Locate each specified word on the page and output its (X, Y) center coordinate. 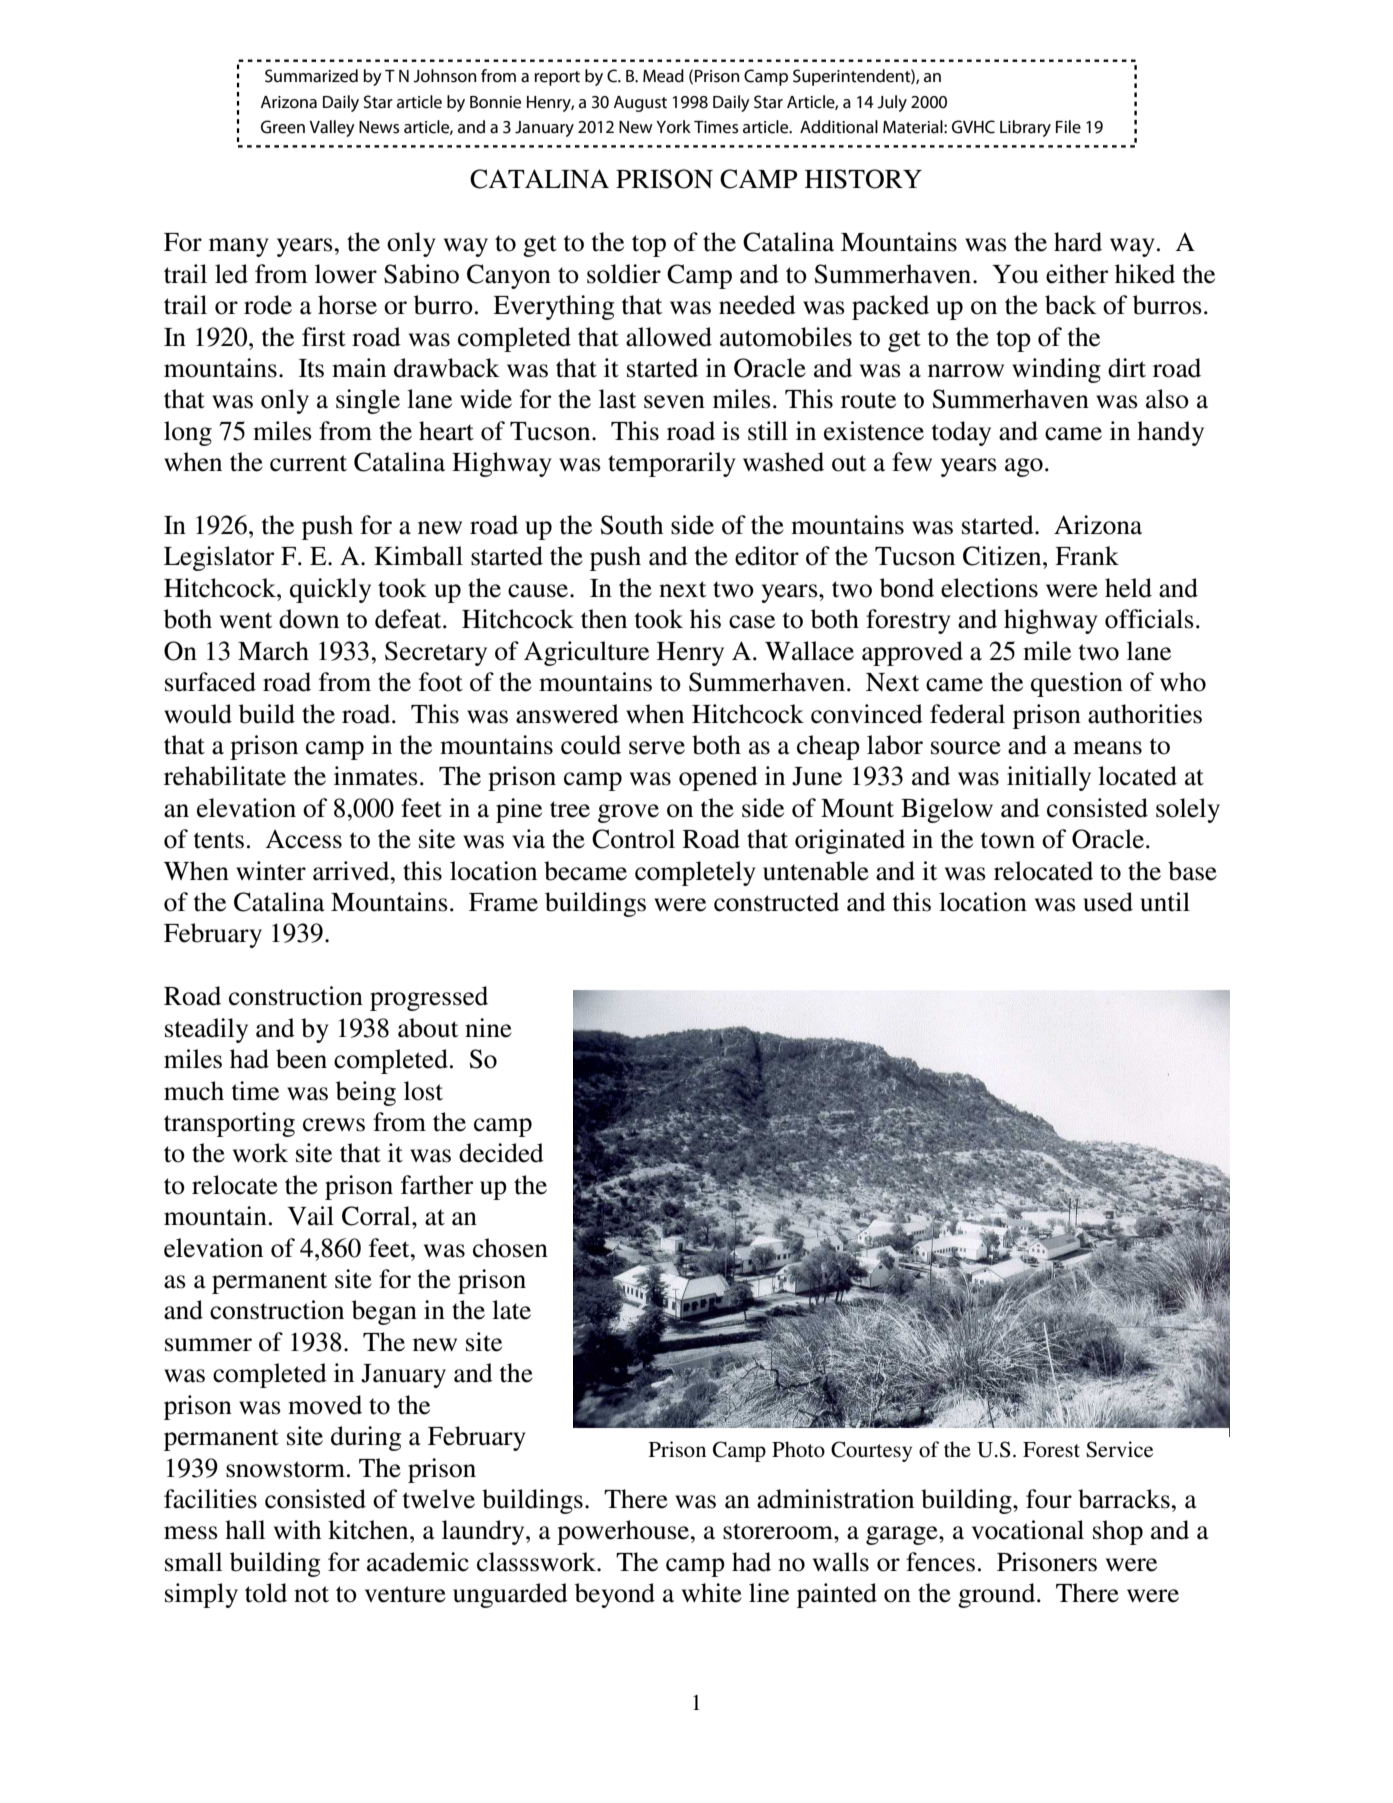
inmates (376, 776)
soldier (624, 274)
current (308, 463)
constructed (776, 902)
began (384, 1312)
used (1108, 902)
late (511, 1310)
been (301, 1059)
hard (1078, 242)
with (297, 1530)
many (239, 247)
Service (1119, 1449)
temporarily (672, 464)
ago (1024, 467)
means (1107, 748)
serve (657, 748)
